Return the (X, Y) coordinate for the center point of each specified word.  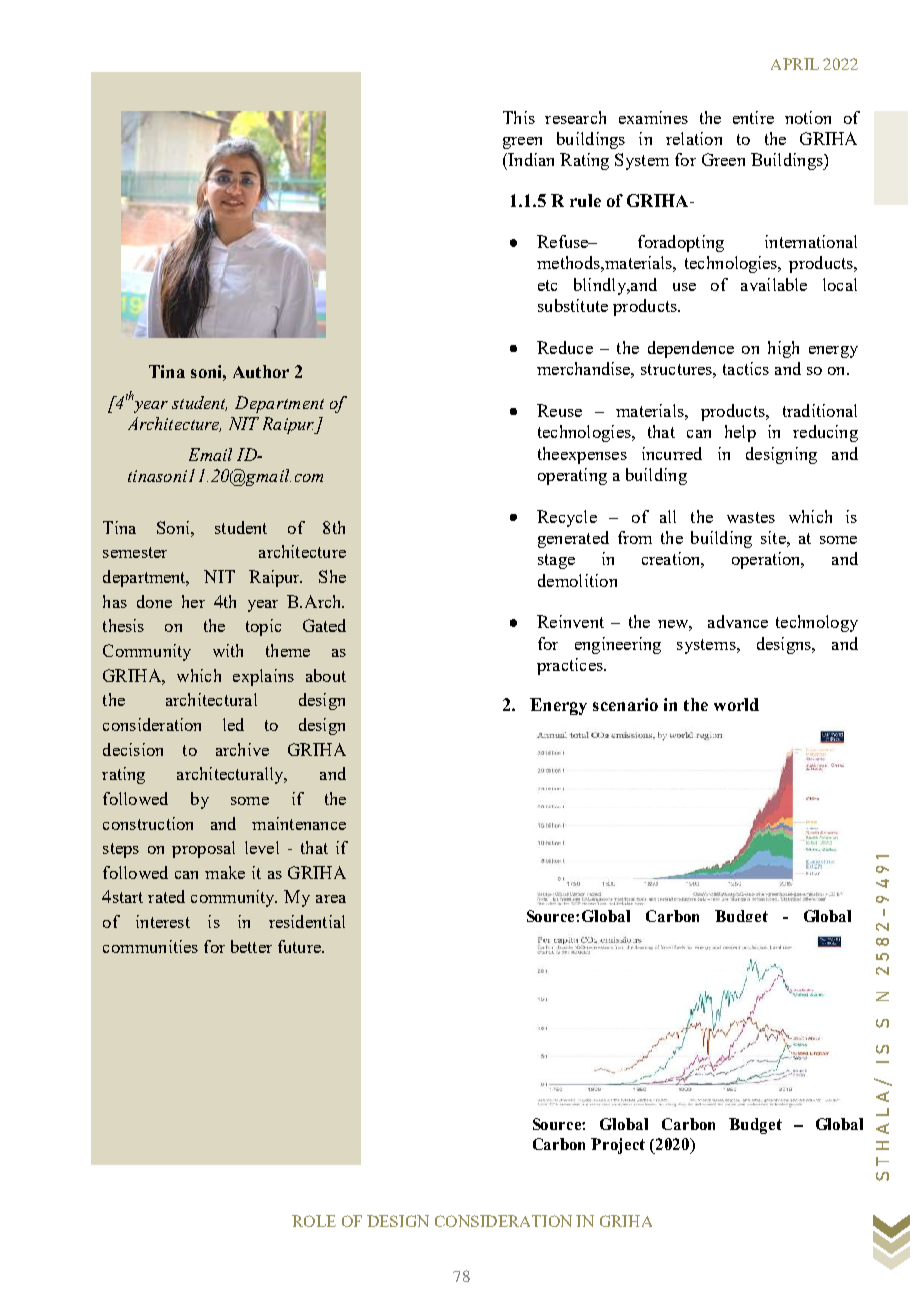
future (300, 946)
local (840, 284)
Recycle (567, 518)
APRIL (795, 64)
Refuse (564, 241)
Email (210, 454)
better (251, 946)
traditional (820, 410)
